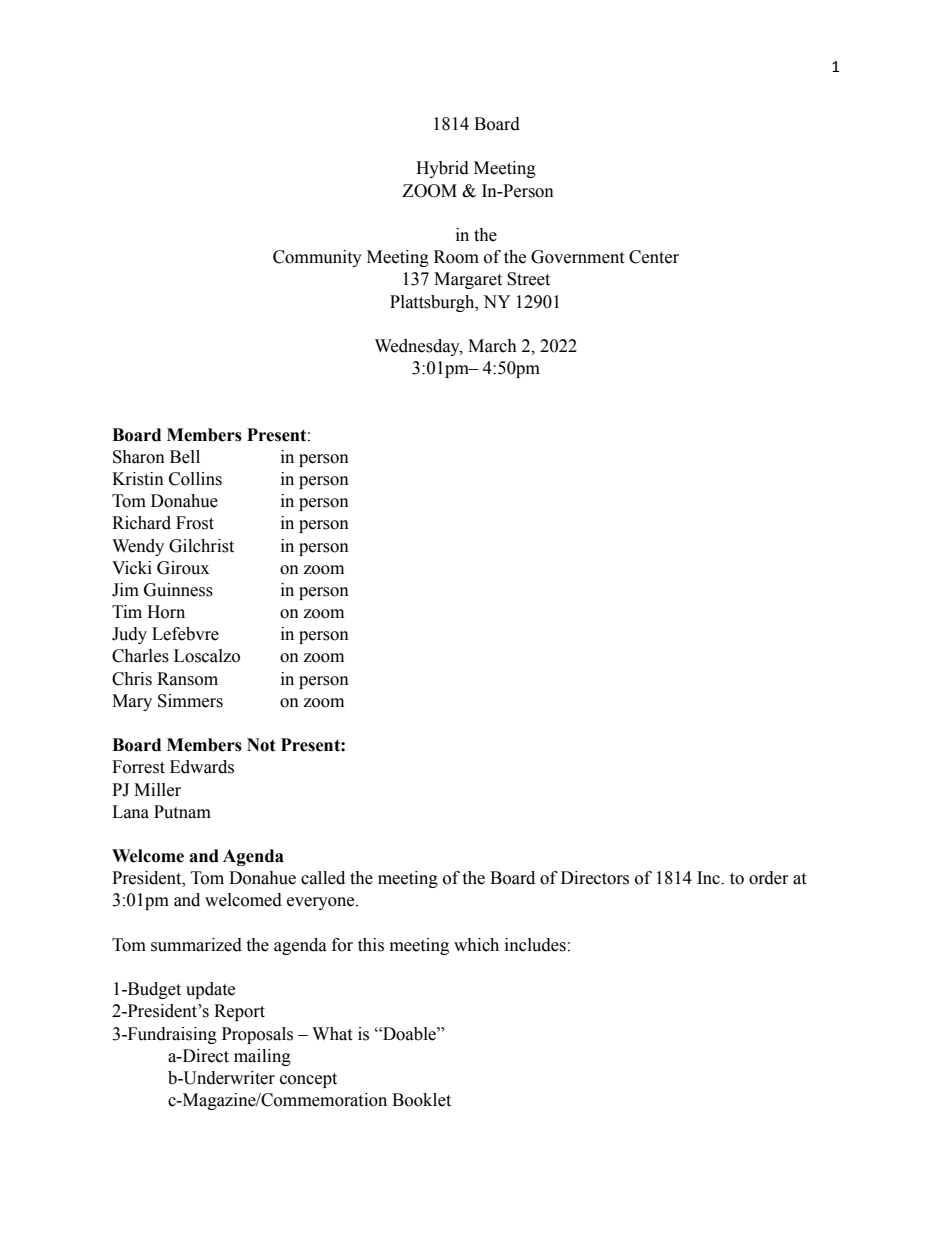  Describe the element at coordinates (202, 767) in the screenshot. I see `Edwards` at that location.
